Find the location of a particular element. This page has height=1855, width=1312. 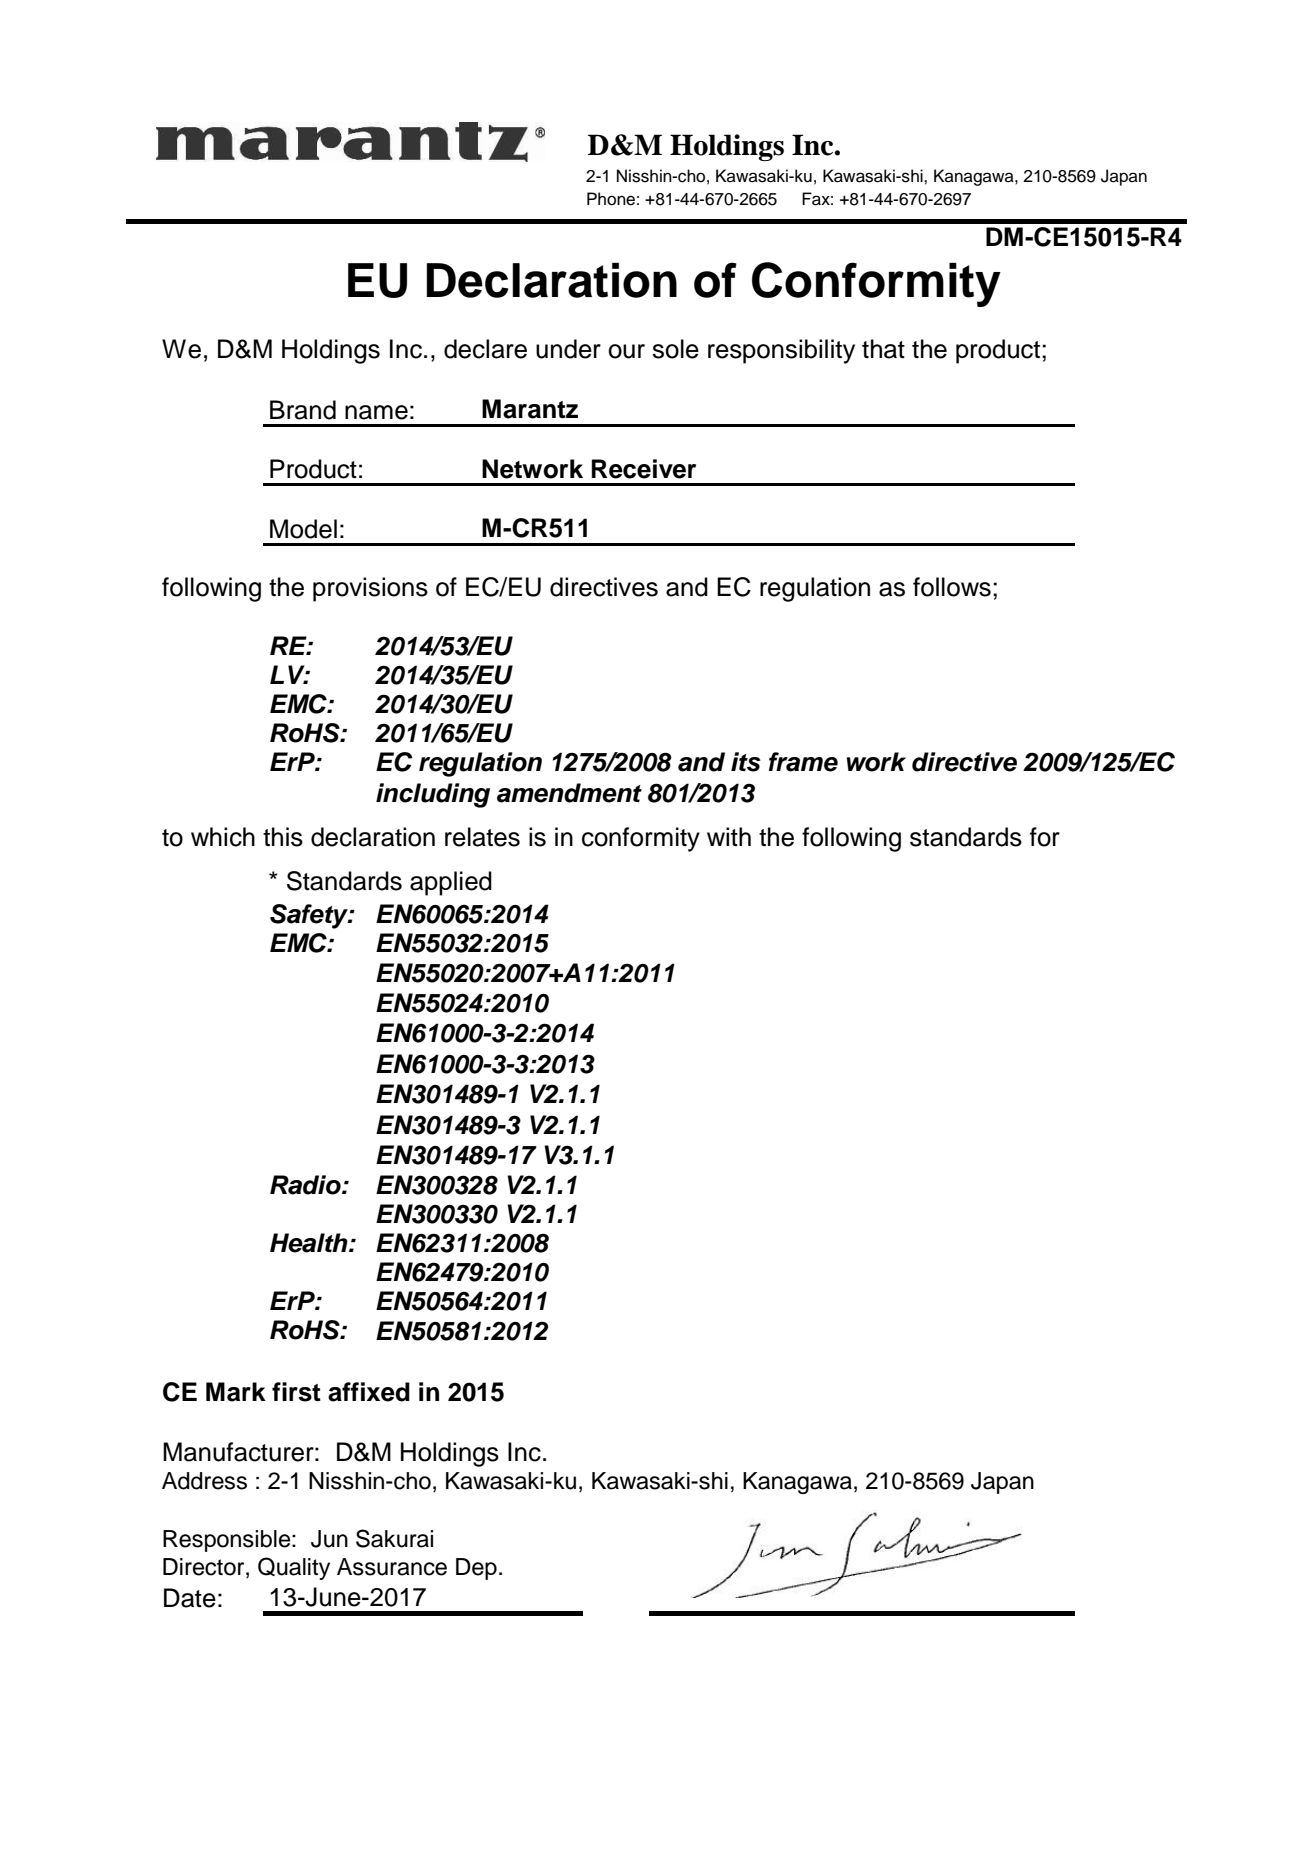

Dep is located at coordinates (476, 1569).
